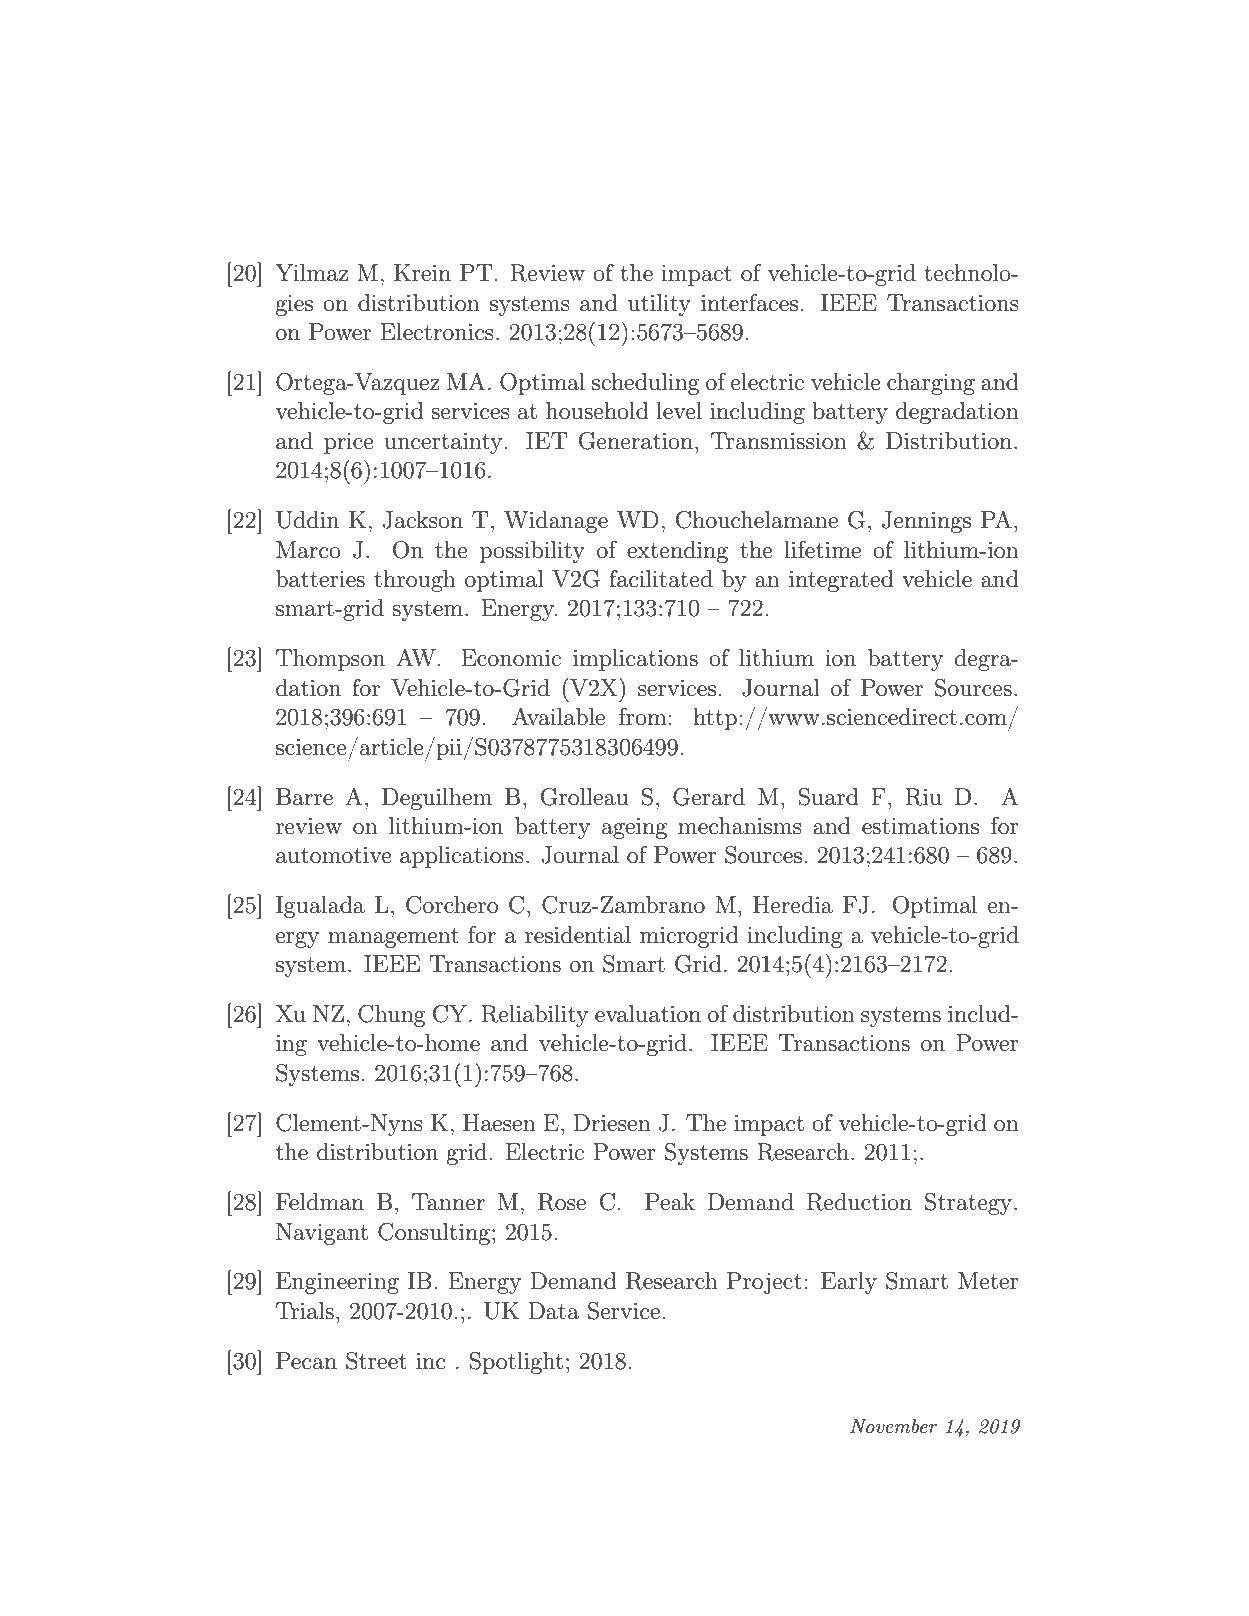 Image resolution: width=1249 pixels, height=1616 pixels. I want to click on ageing, so click(634, 828).
